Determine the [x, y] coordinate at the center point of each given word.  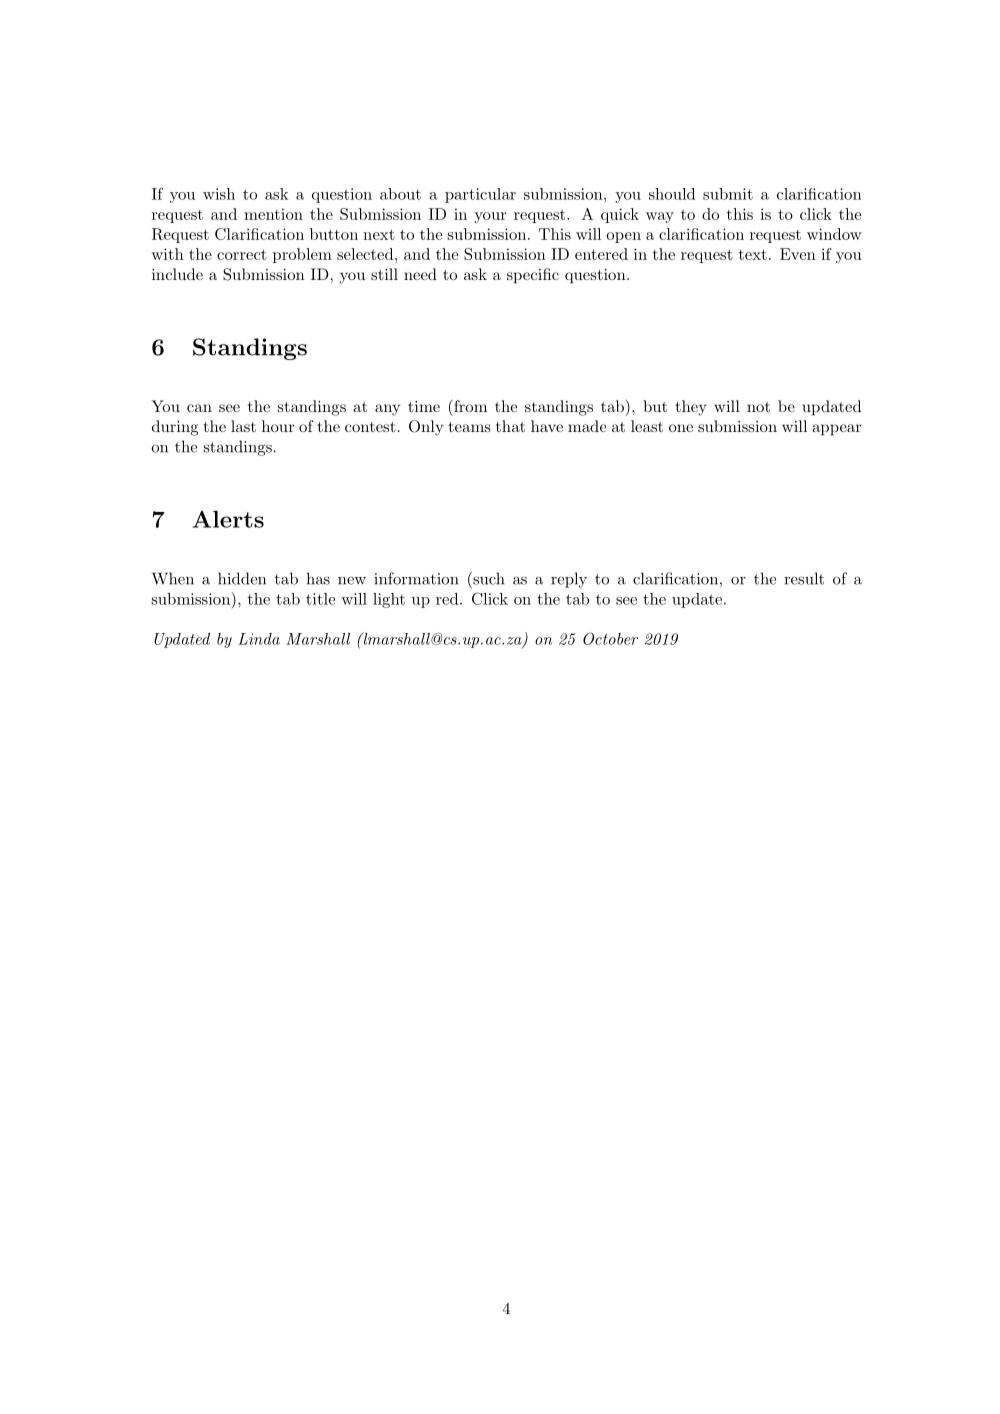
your [490, 217]
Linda [259, 639]
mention [273, 214]
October [610, 638]
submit [728, 194]
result [804, 578]
